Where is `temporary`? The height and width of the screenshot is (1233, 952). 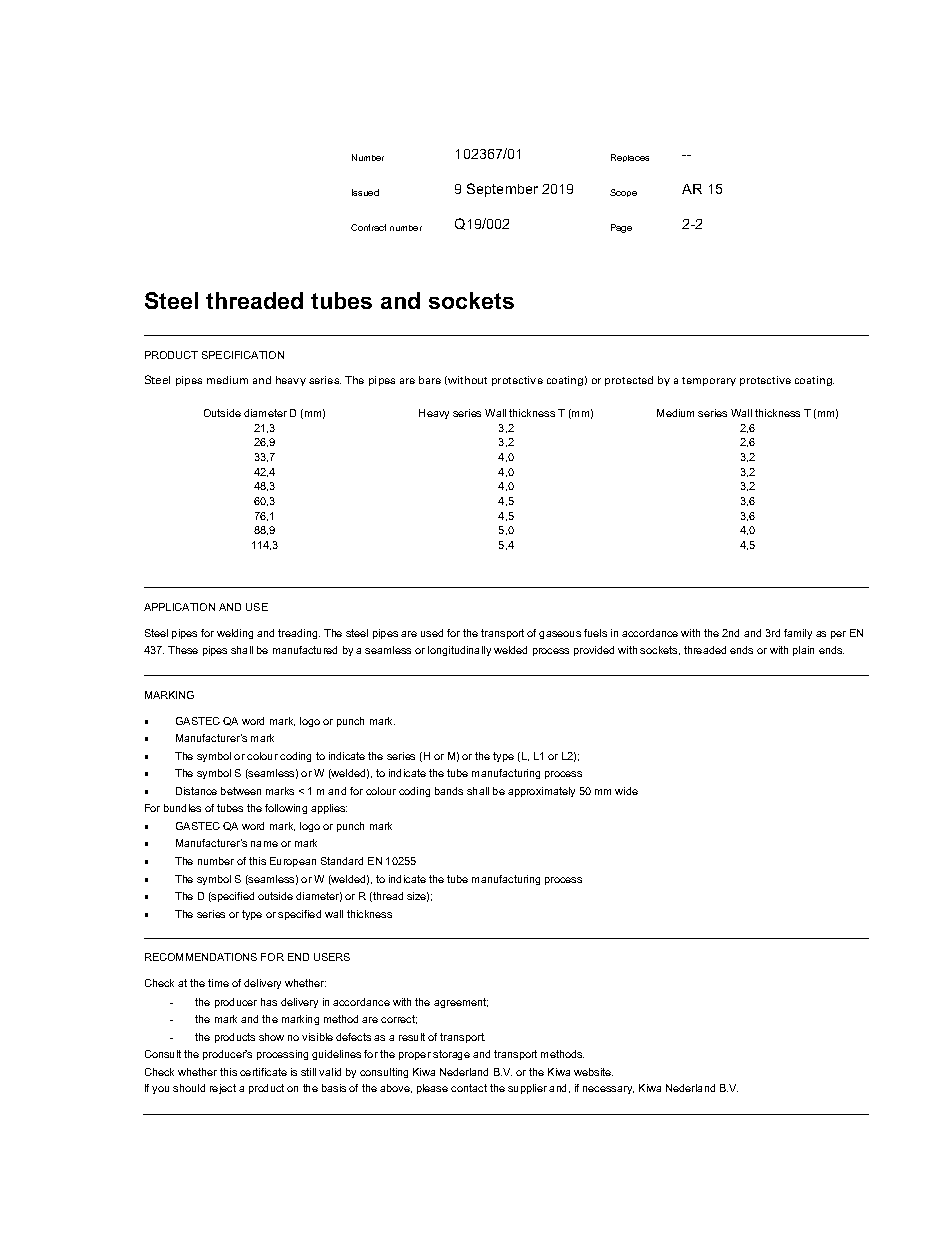 temporary is located at coordinates (709, 381).
